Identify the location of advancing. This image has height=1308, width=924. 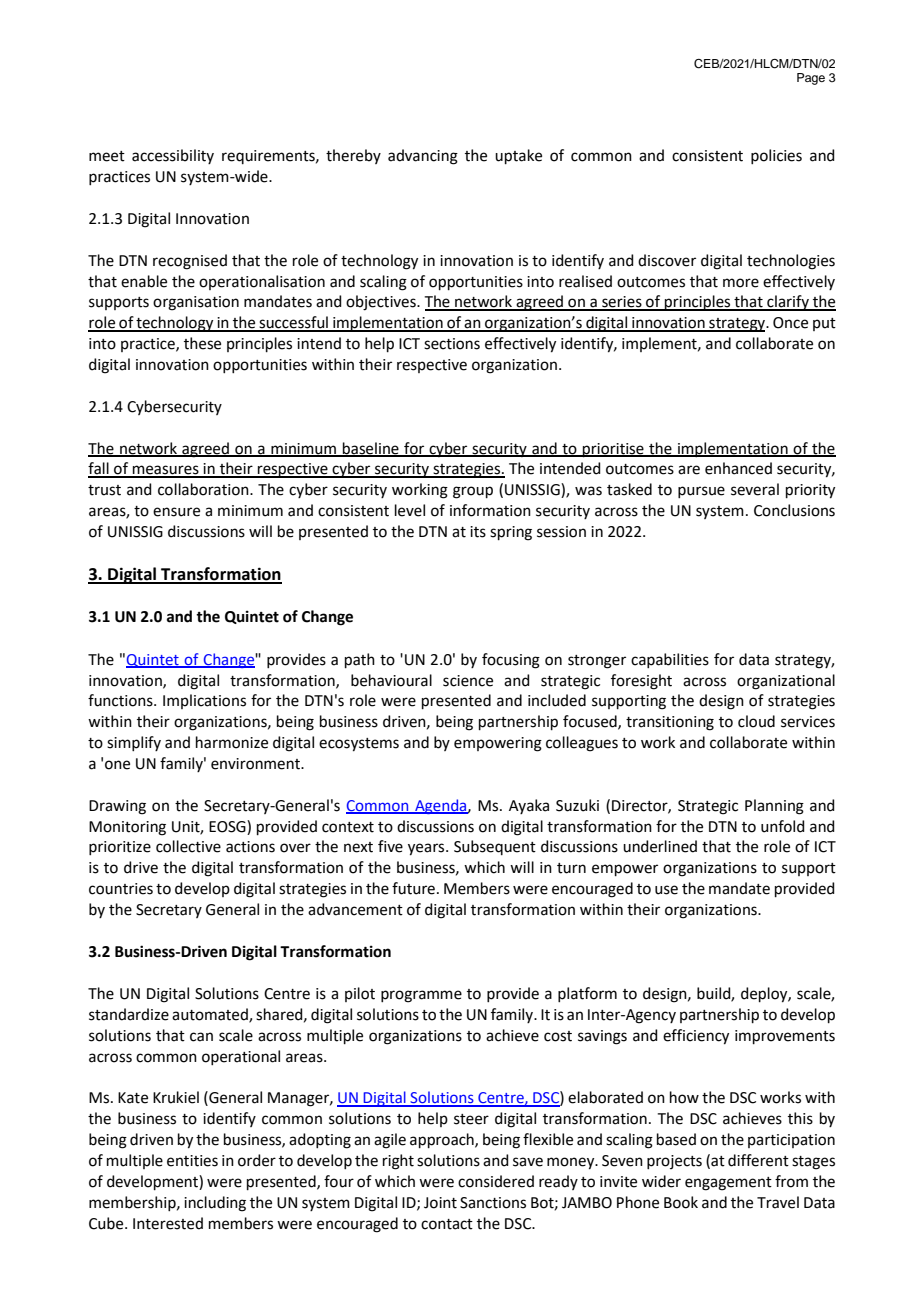
(423, 157).
